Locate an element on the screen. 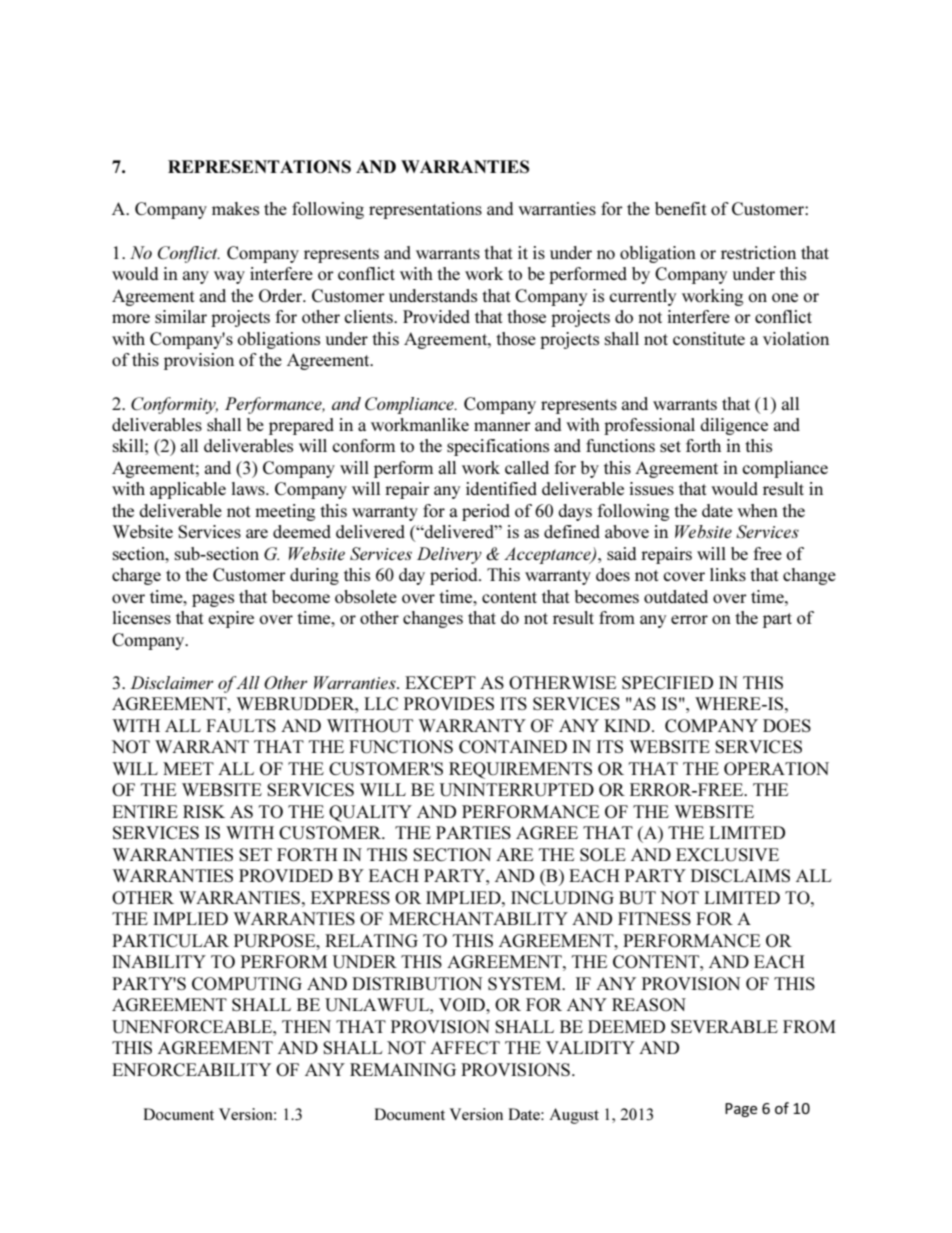 The height and width of the screenshot is (1233, 952). EXCEPT is located at coordinates (440, 682).
